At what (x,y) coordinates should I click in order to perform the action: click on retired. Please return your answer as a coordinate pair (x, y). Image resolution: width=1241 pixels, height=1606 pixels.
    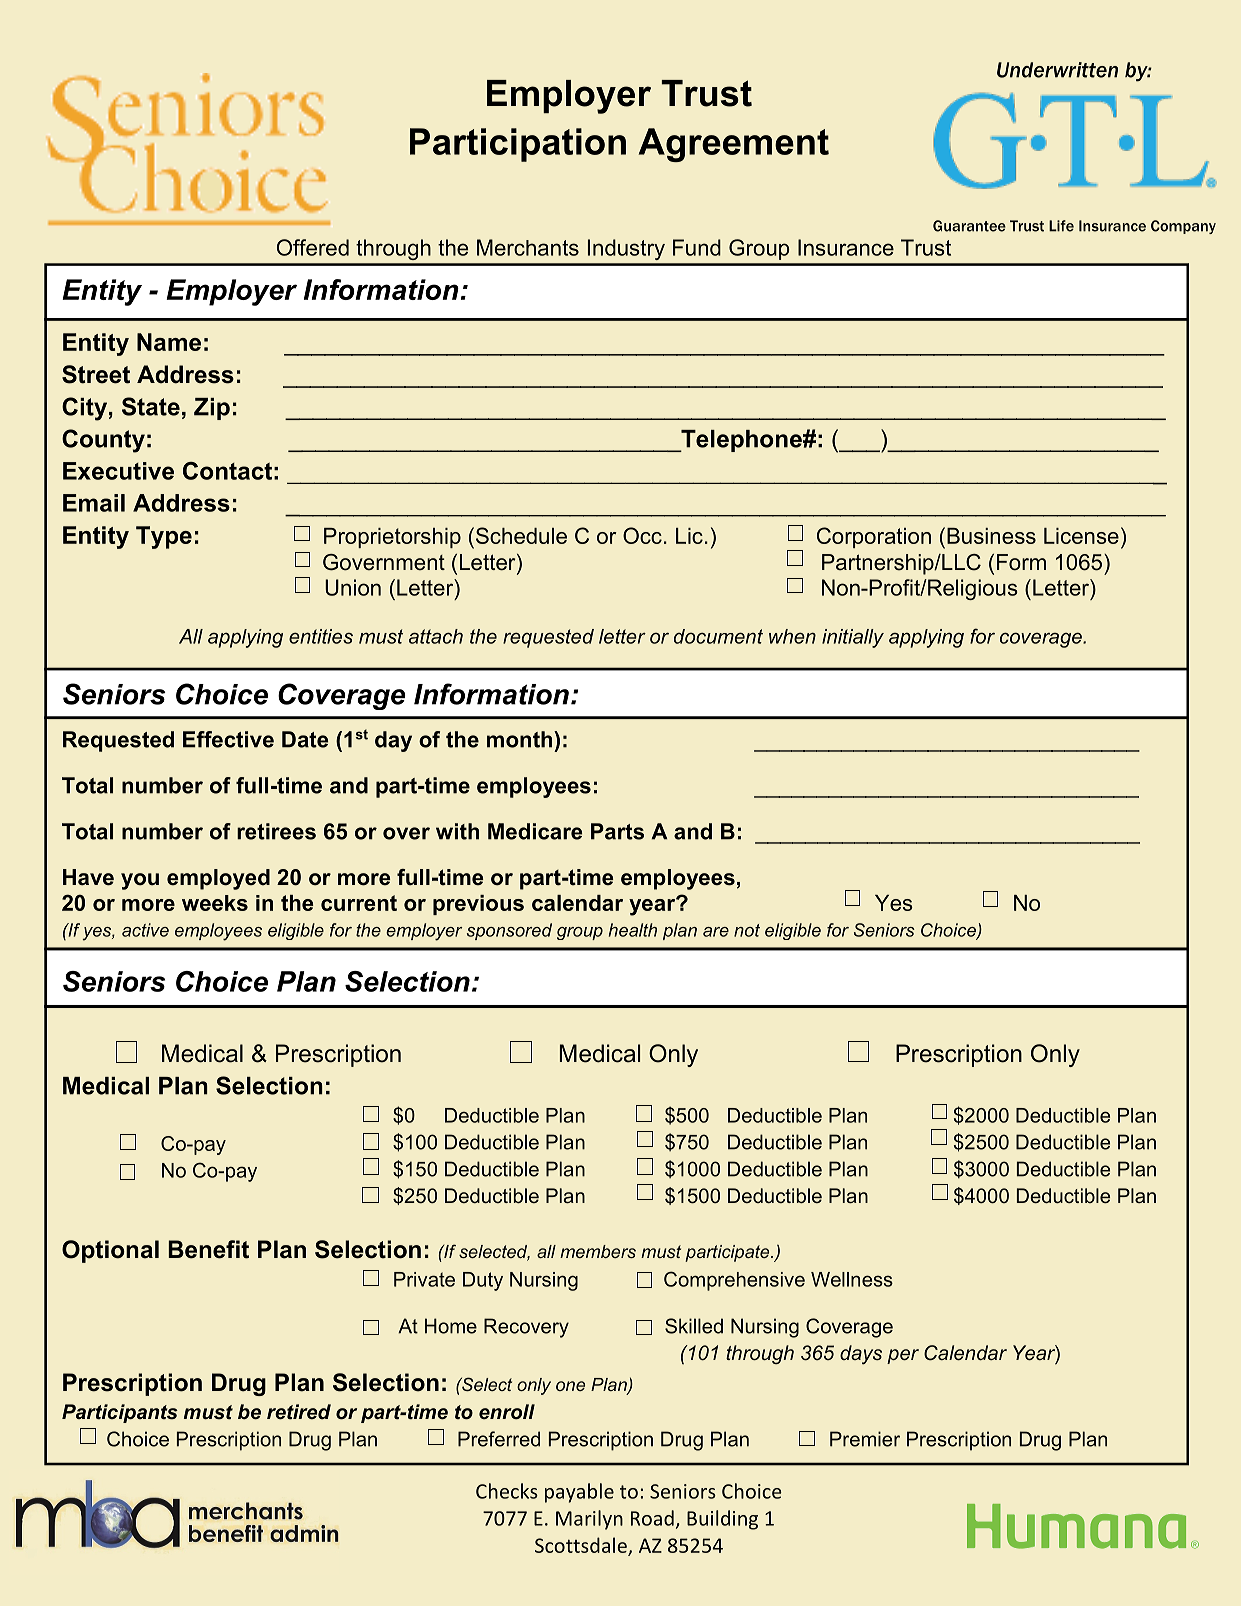
    Looking at the image, I should click on (299, 1412).
